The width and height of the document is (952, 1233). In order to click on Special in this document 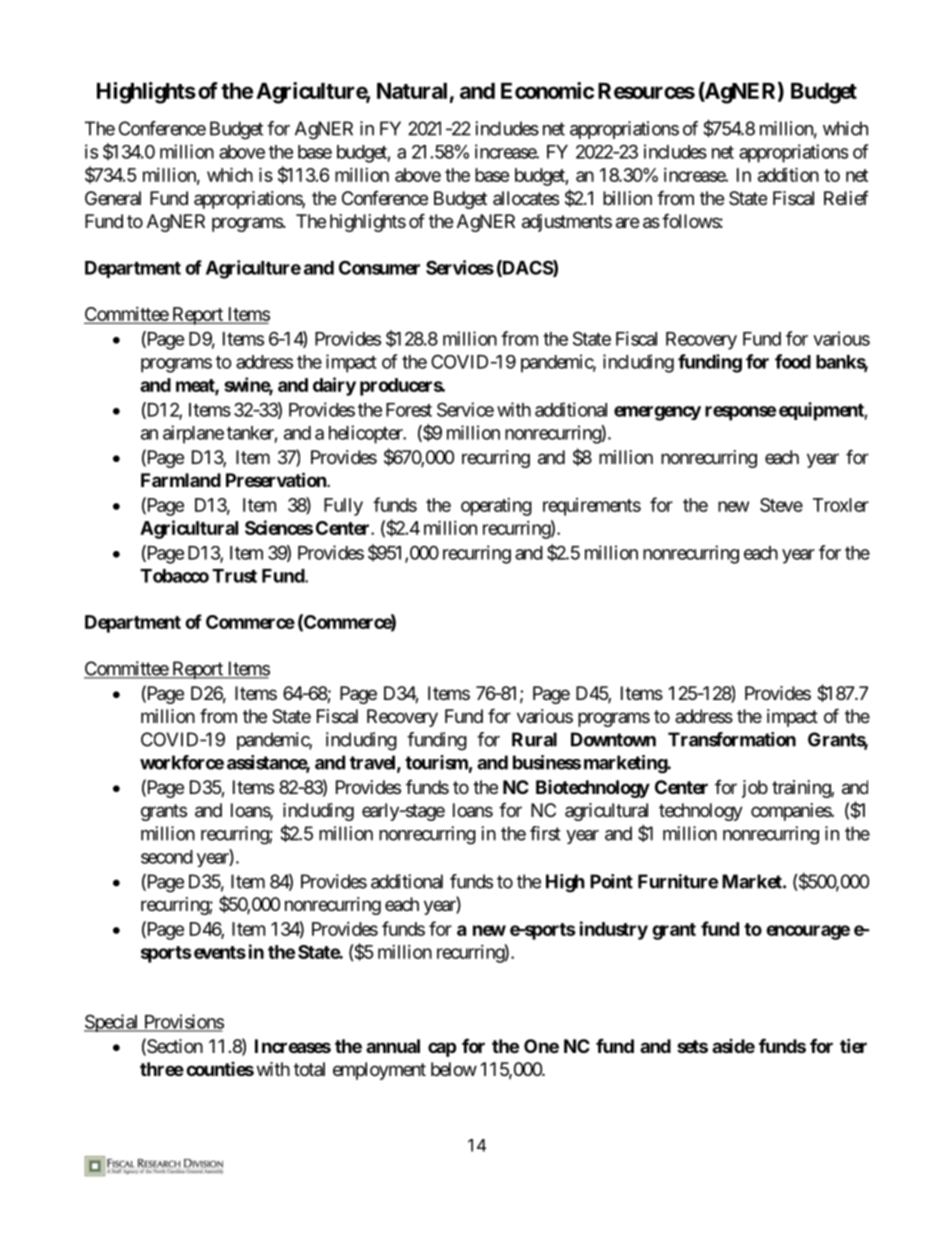, I will do `click(112, 1023)`.
